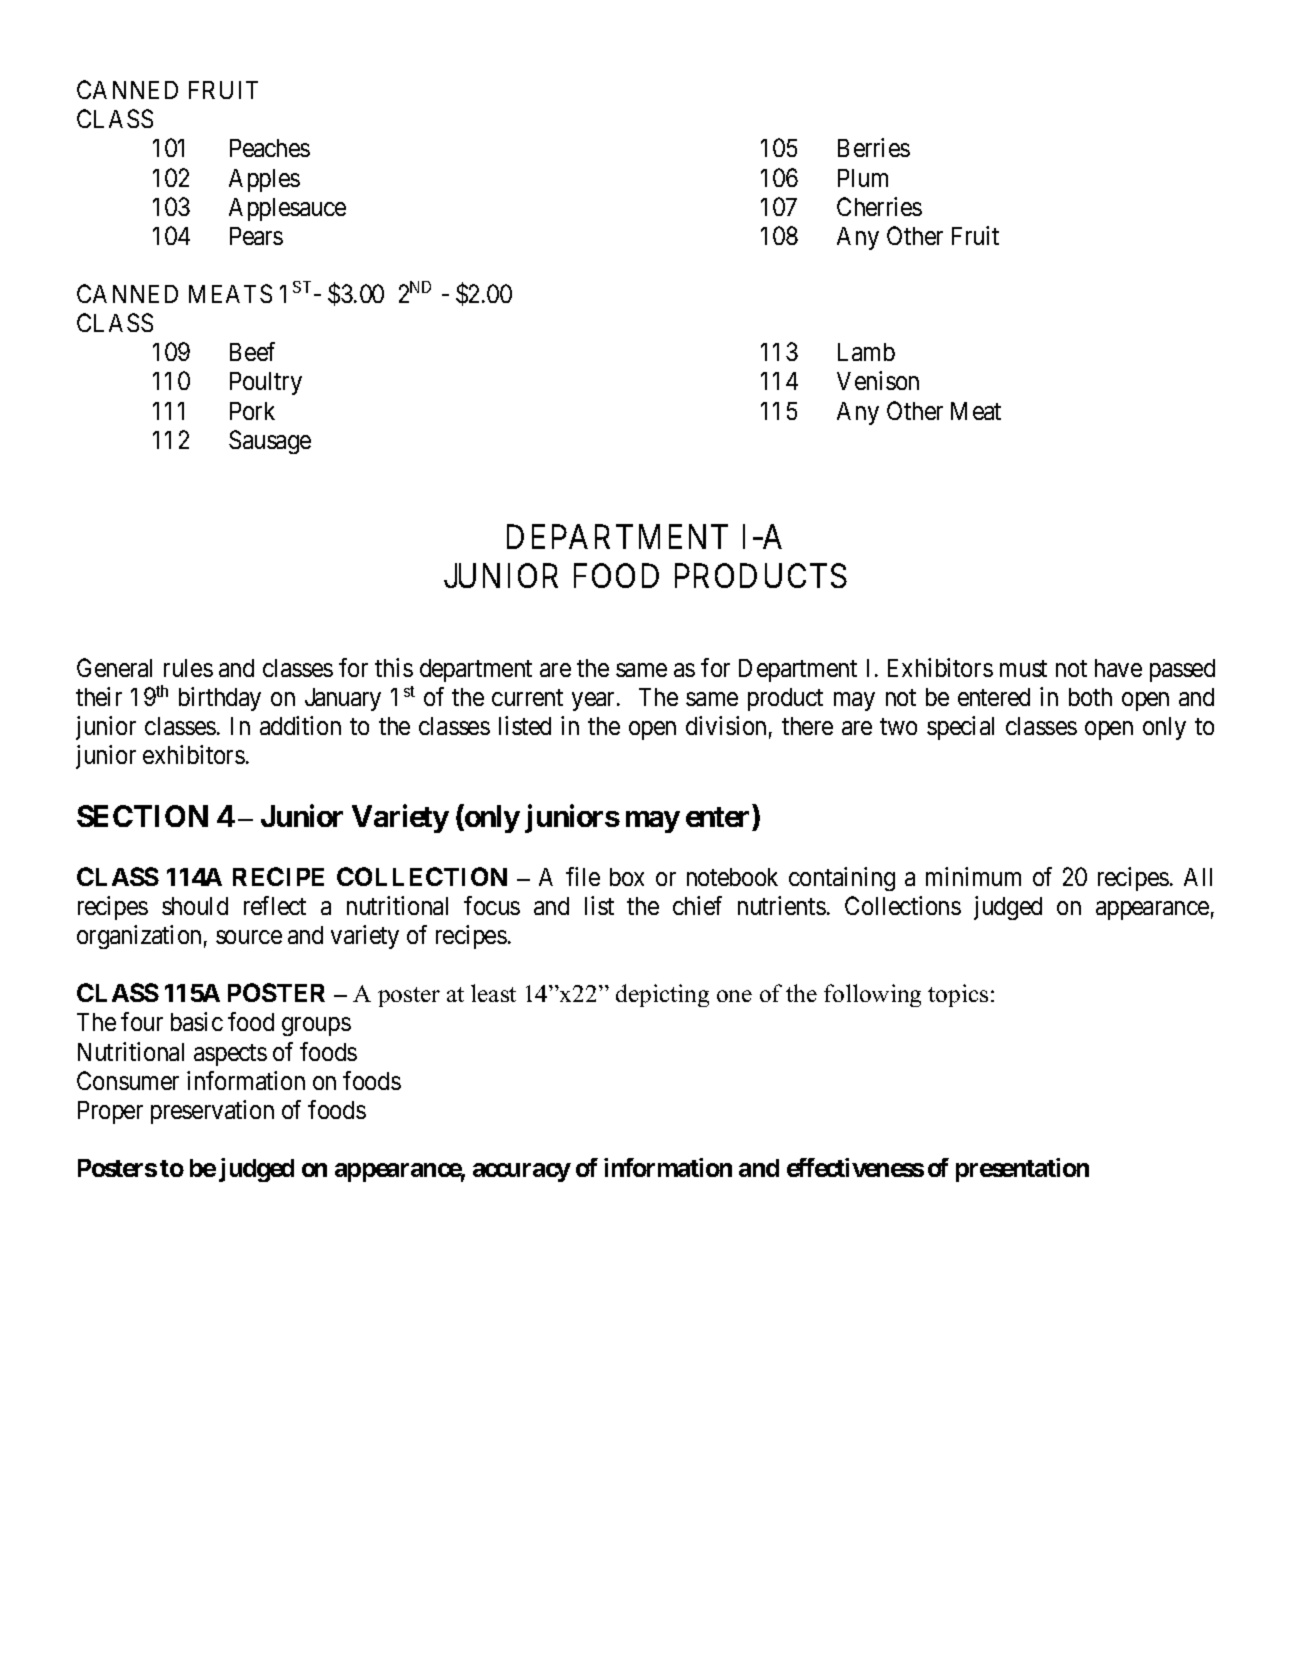 This screenshot has width=1292, height=1672. Describe the element at coordinates (188, 668) in the screenshot. I see `rules` at that location.
